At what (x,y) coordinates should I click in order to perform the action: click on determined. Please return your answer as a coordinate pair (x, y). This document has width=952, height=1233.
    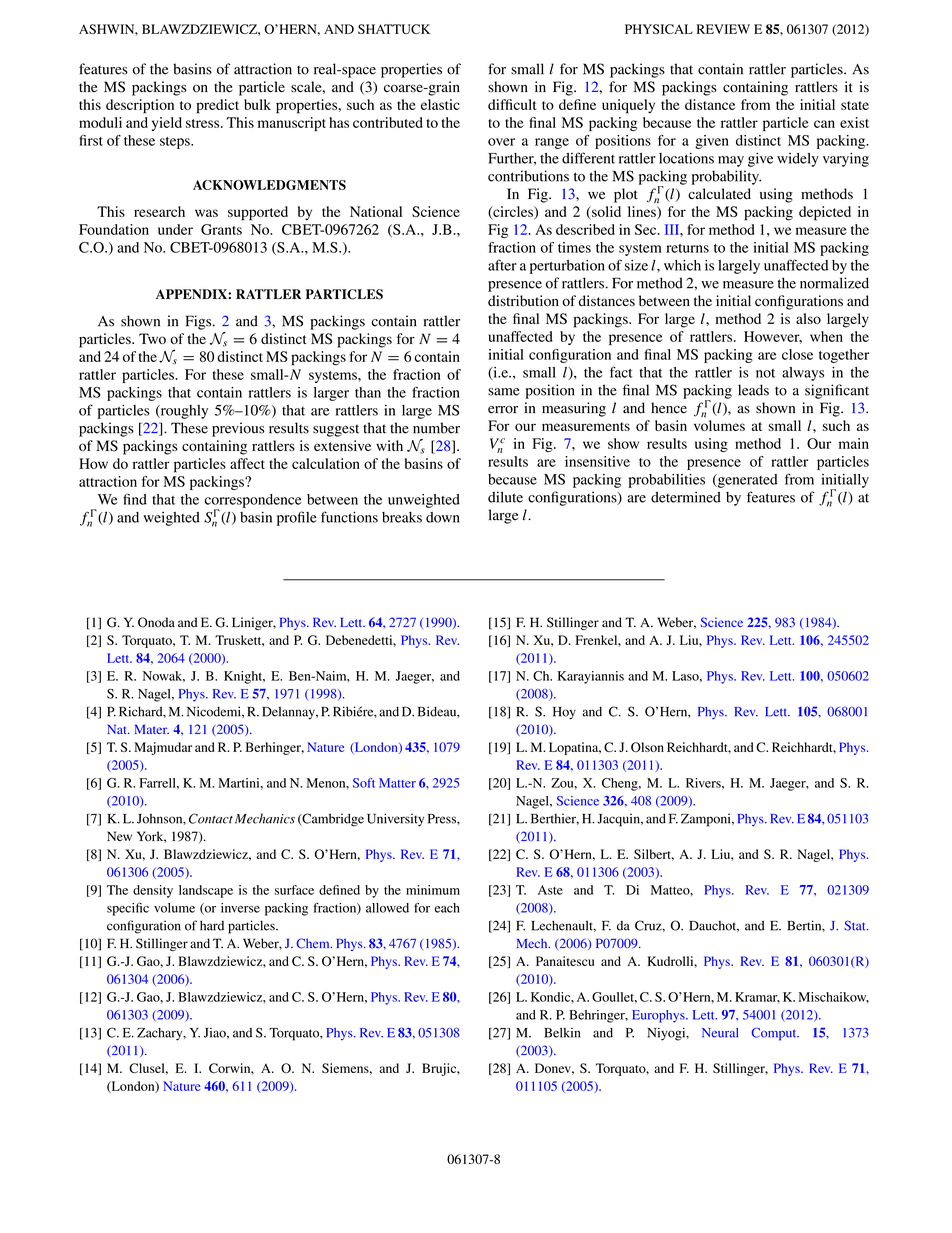
    Looking at the image, I should click on (686, 497).
